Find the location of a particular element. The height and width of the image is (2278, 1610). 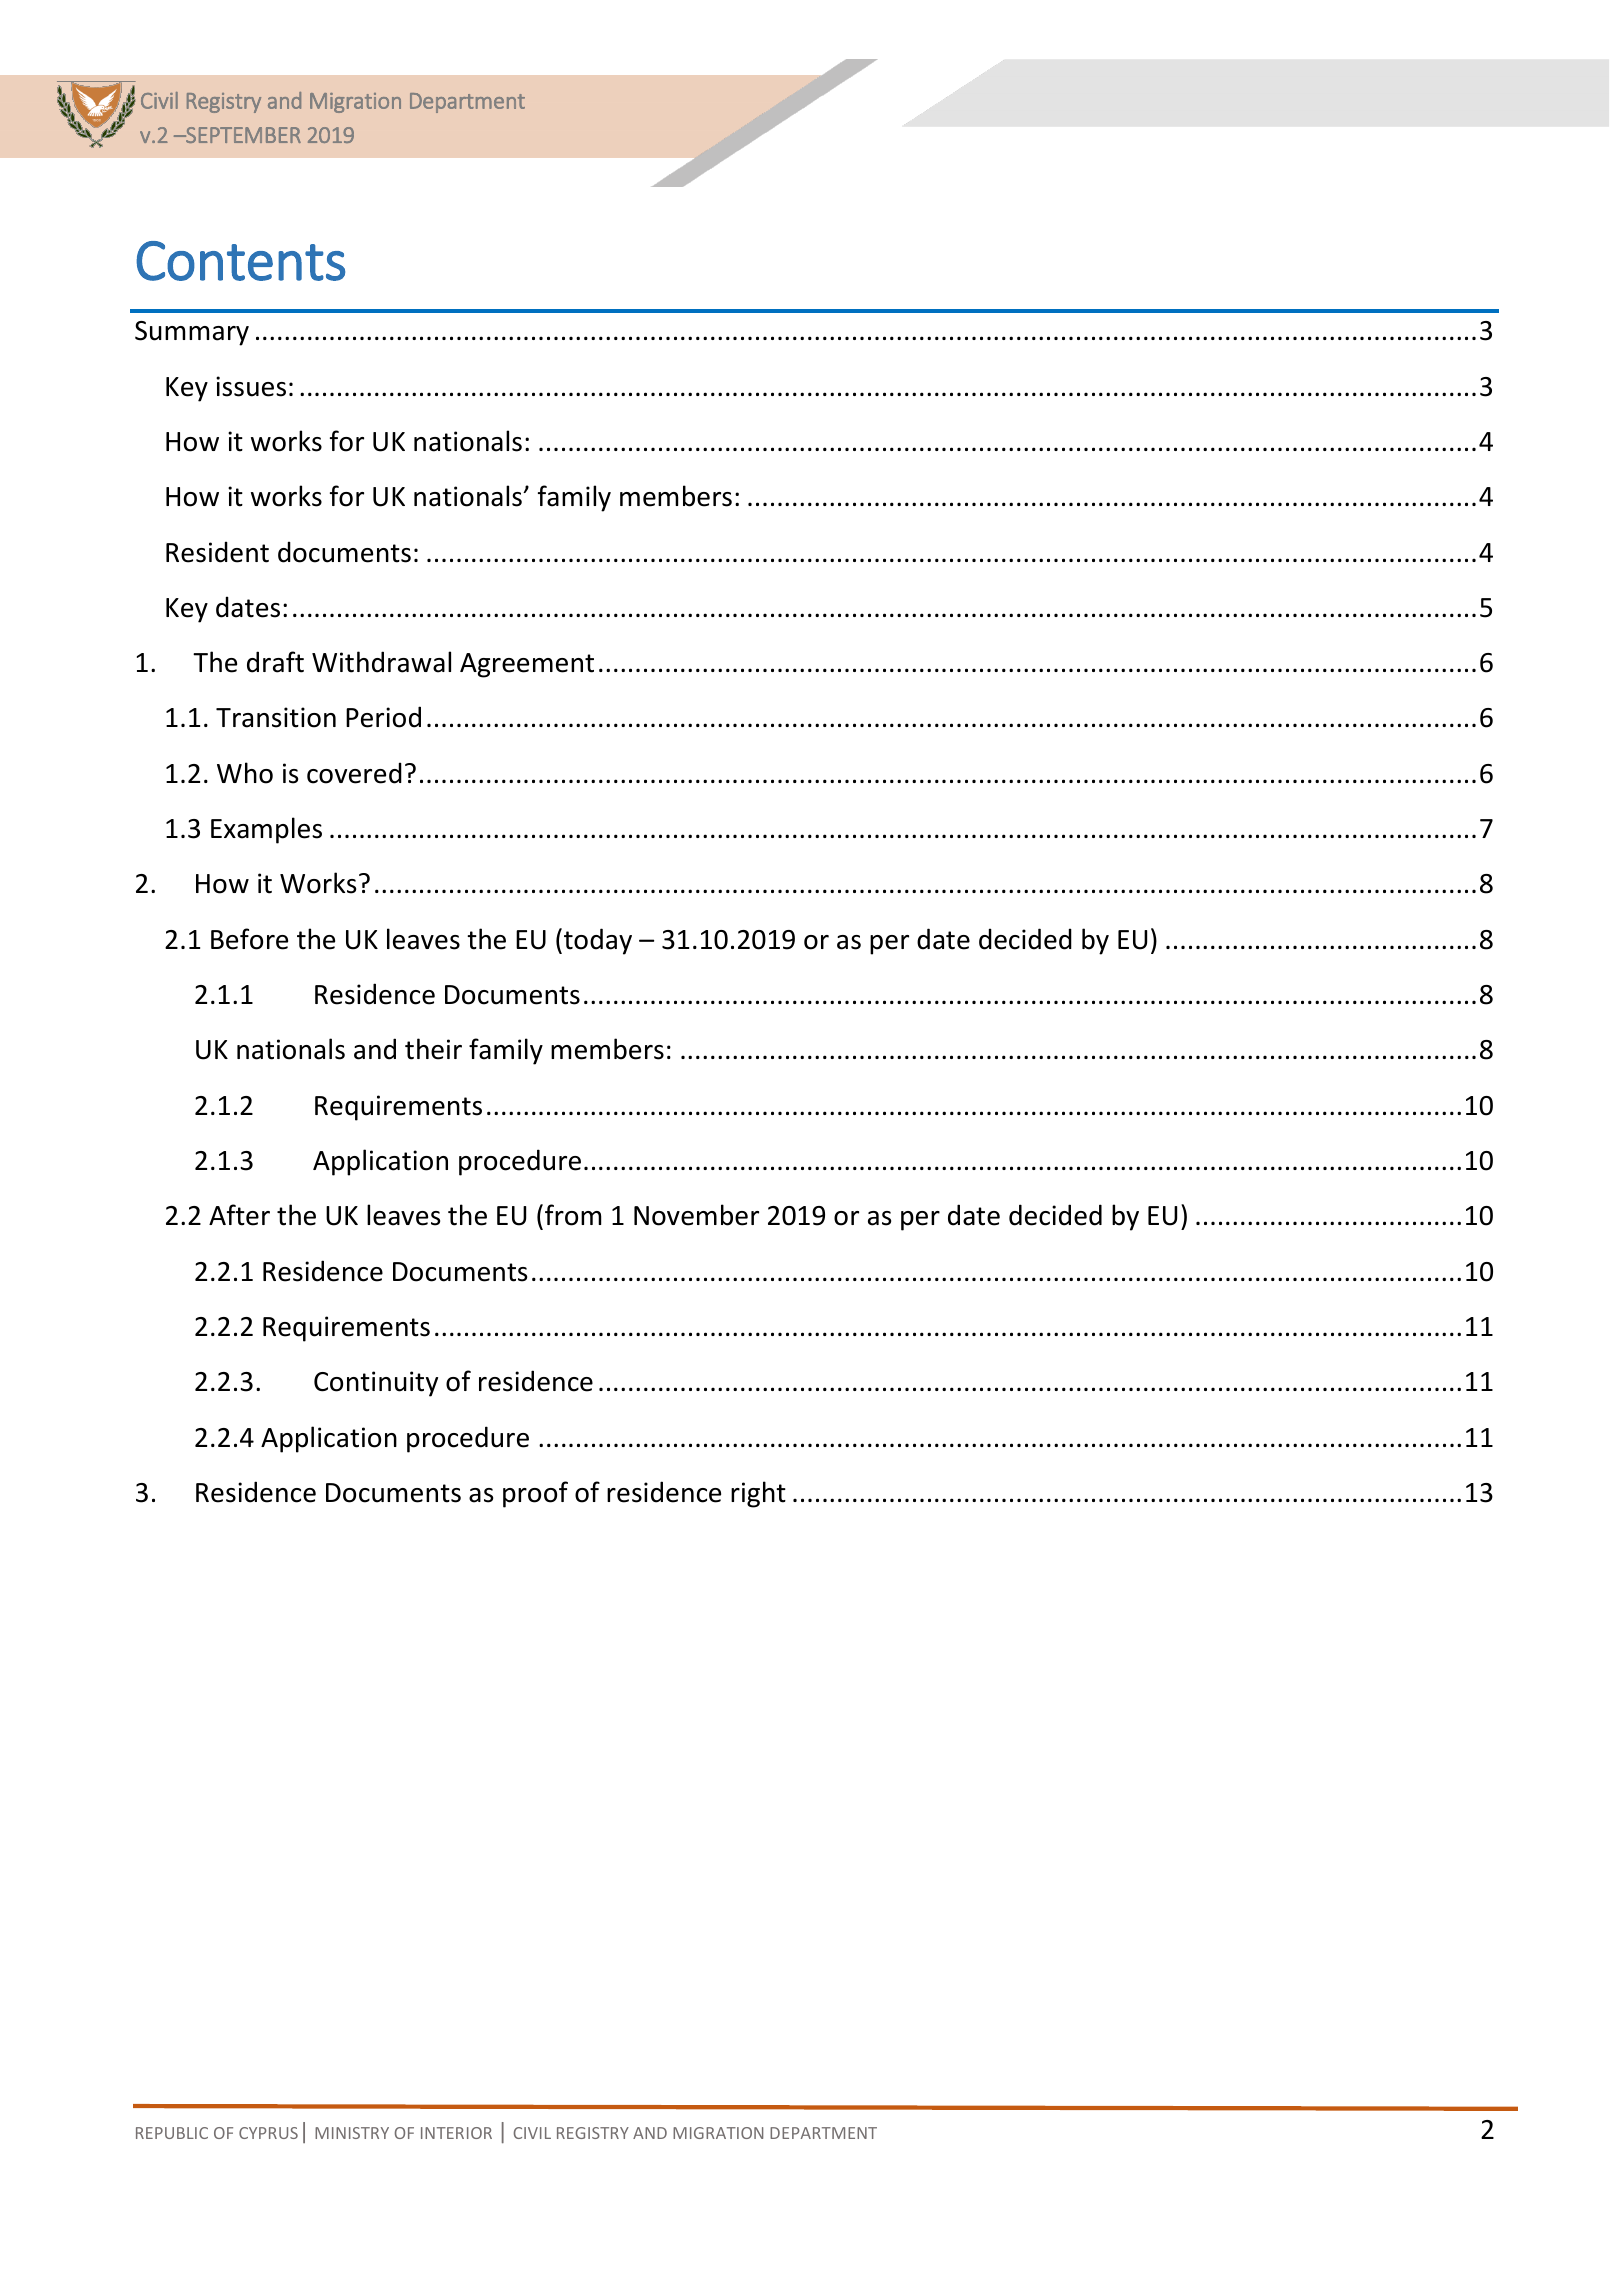

SEPTEMBER is located at coordinates (242, 135).
